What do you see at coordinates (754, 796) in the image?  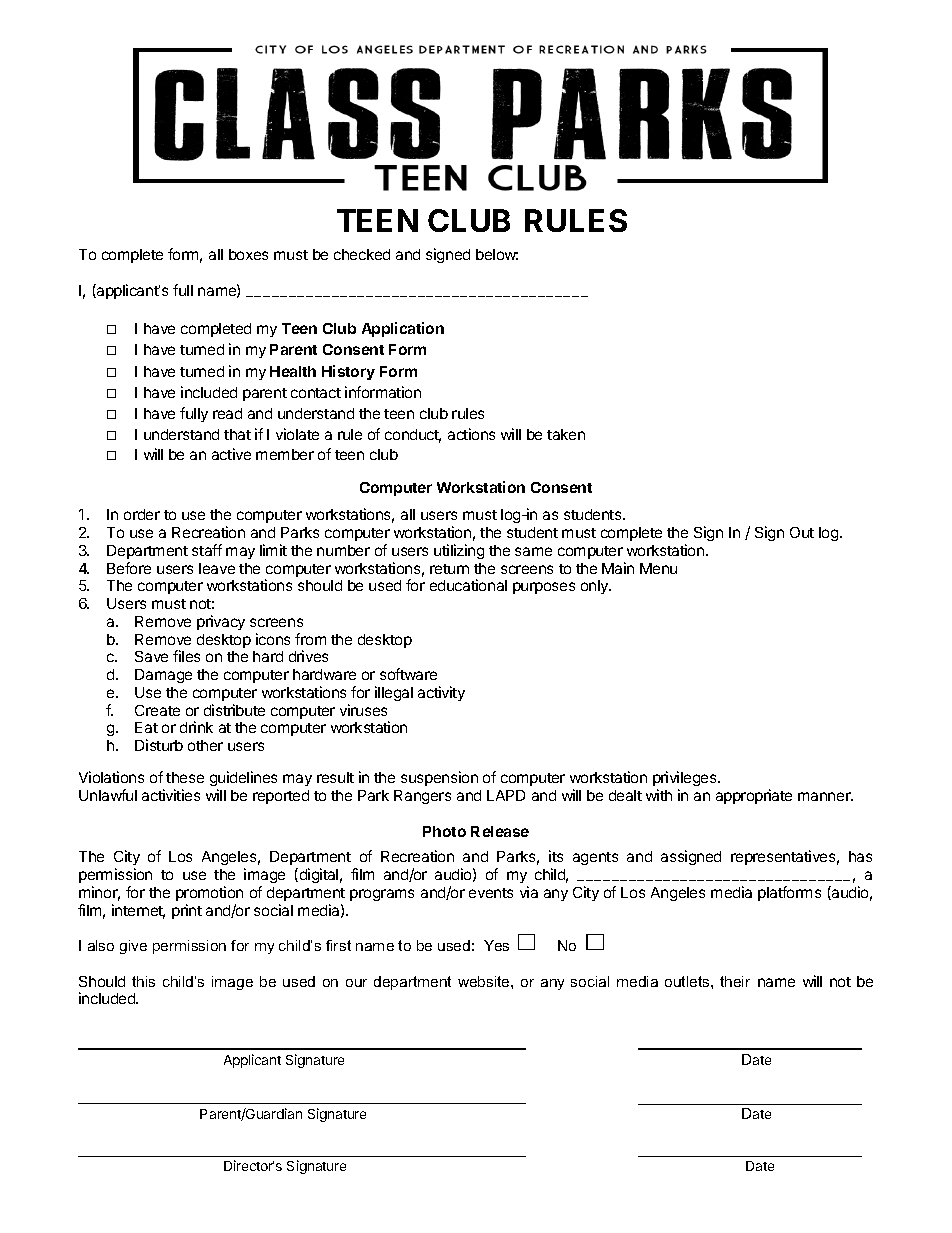 I see `appropriate` at bounding box center [754, 796].
